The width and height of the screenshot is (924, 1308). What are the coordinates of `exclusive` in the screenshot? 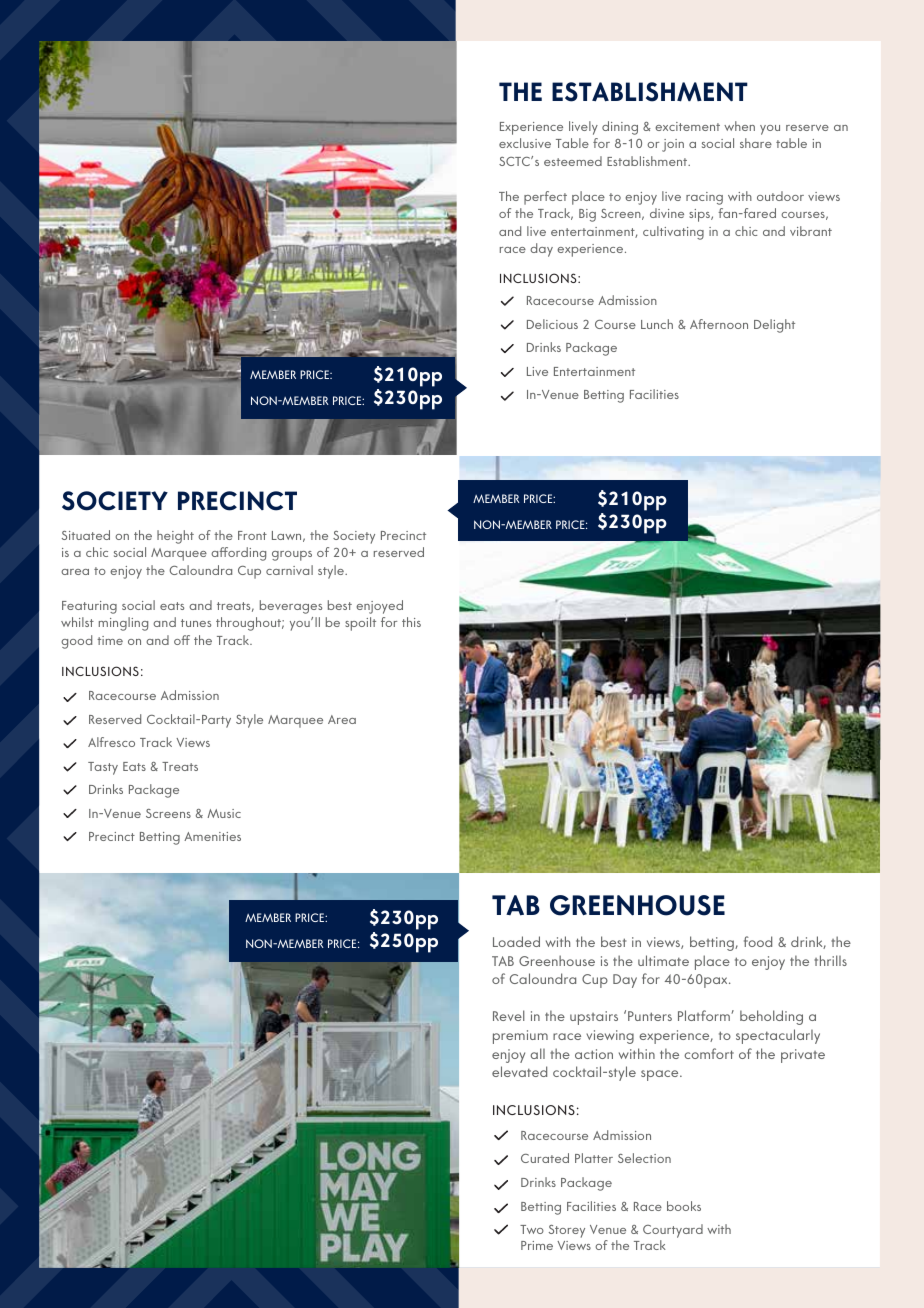 It's located at (525, 143).
